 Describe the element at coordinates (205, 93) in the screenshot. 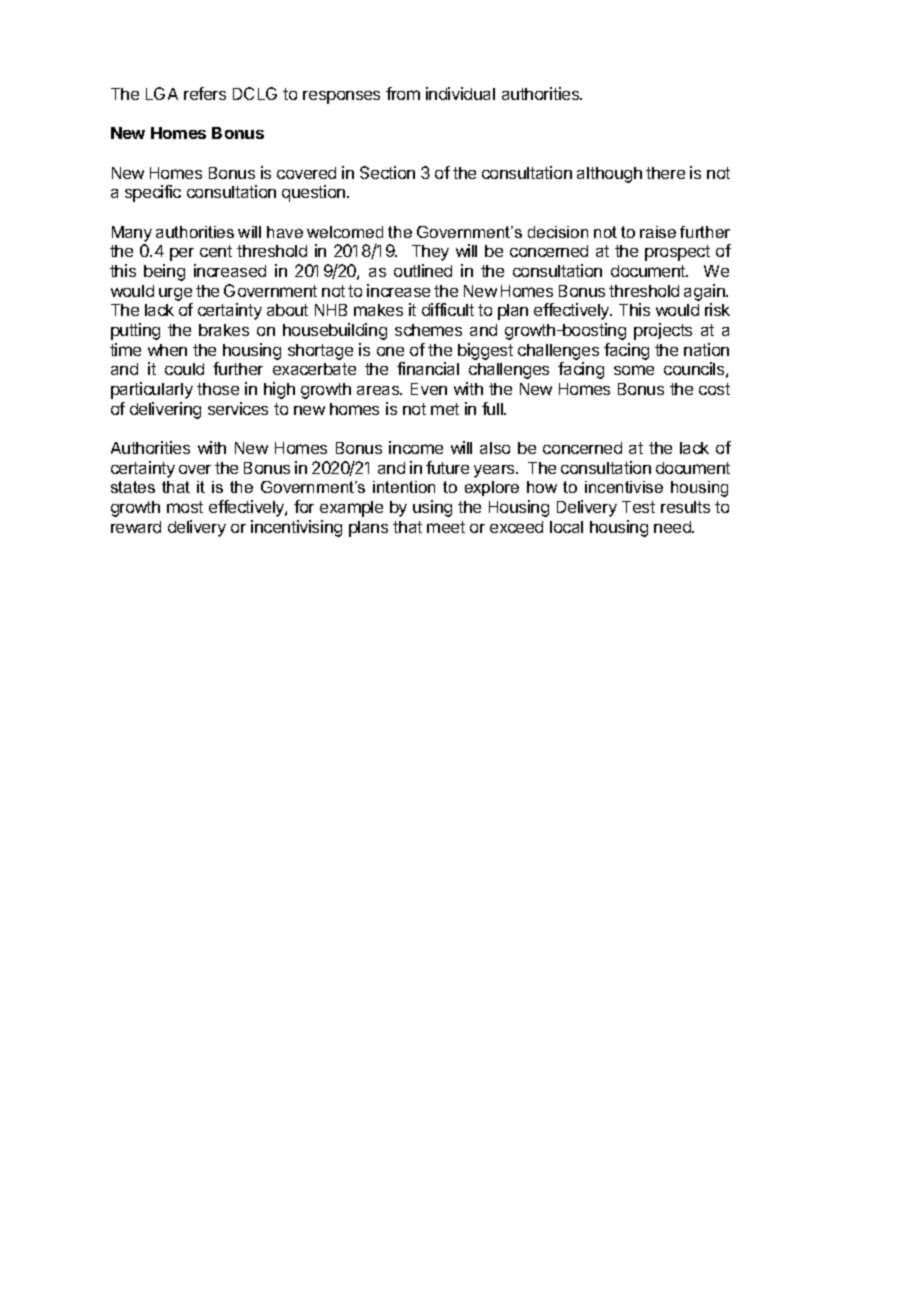

I see `refers` at that location.
